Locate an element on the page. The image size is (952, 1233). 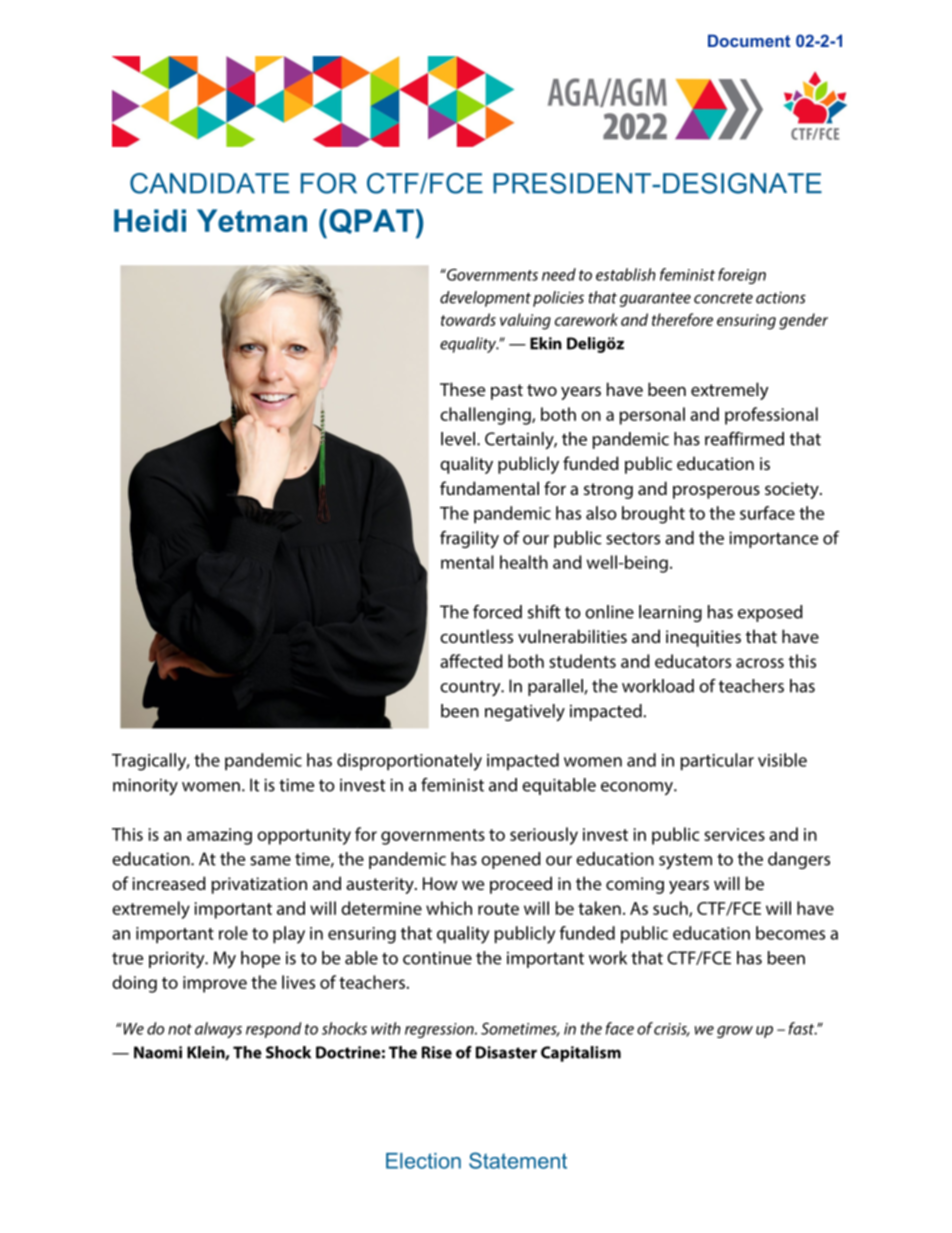
Document is located at coordinates (749, 40).
